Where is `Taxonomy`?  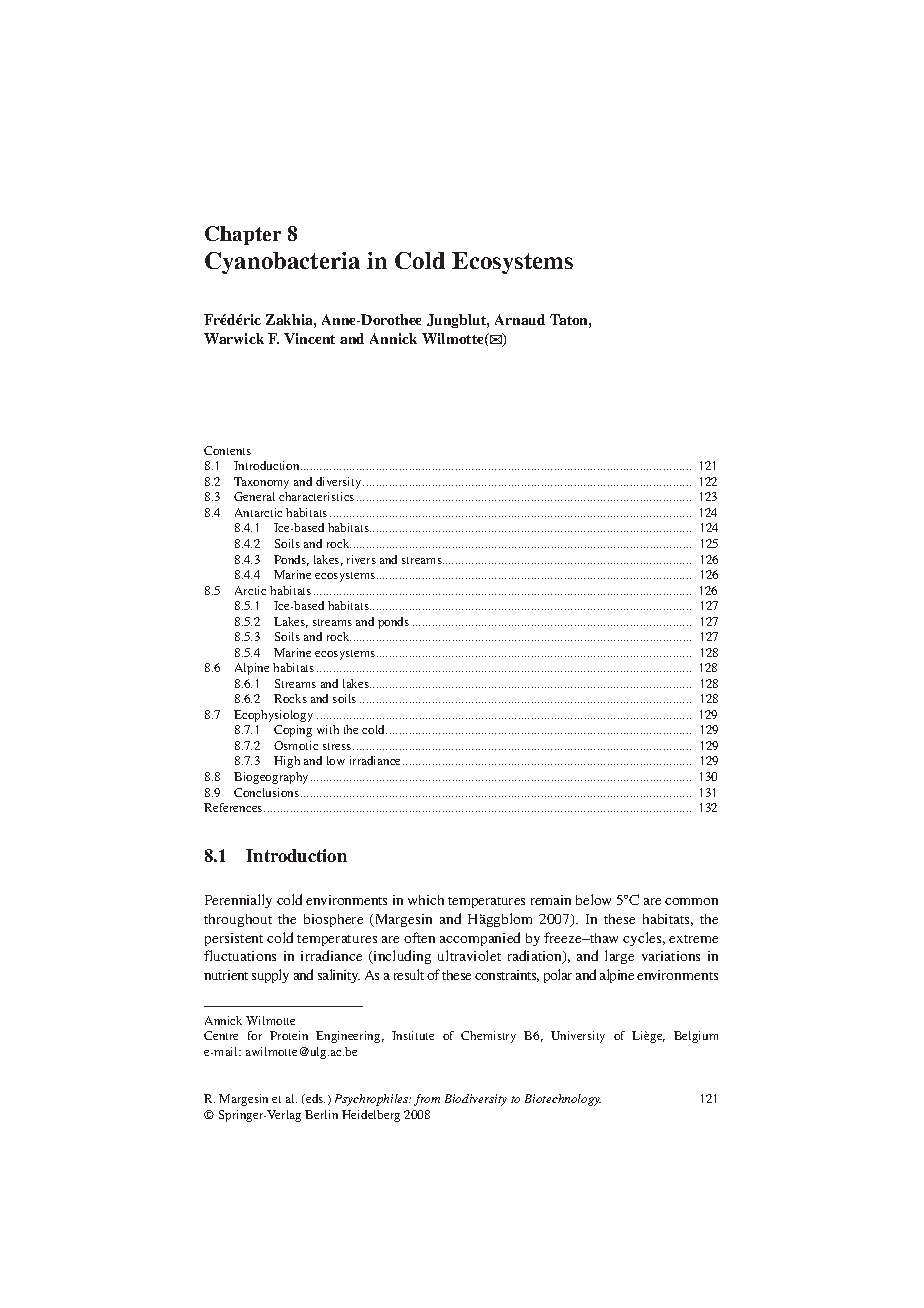
Taxonomy is located at coordinates (261, 483).
